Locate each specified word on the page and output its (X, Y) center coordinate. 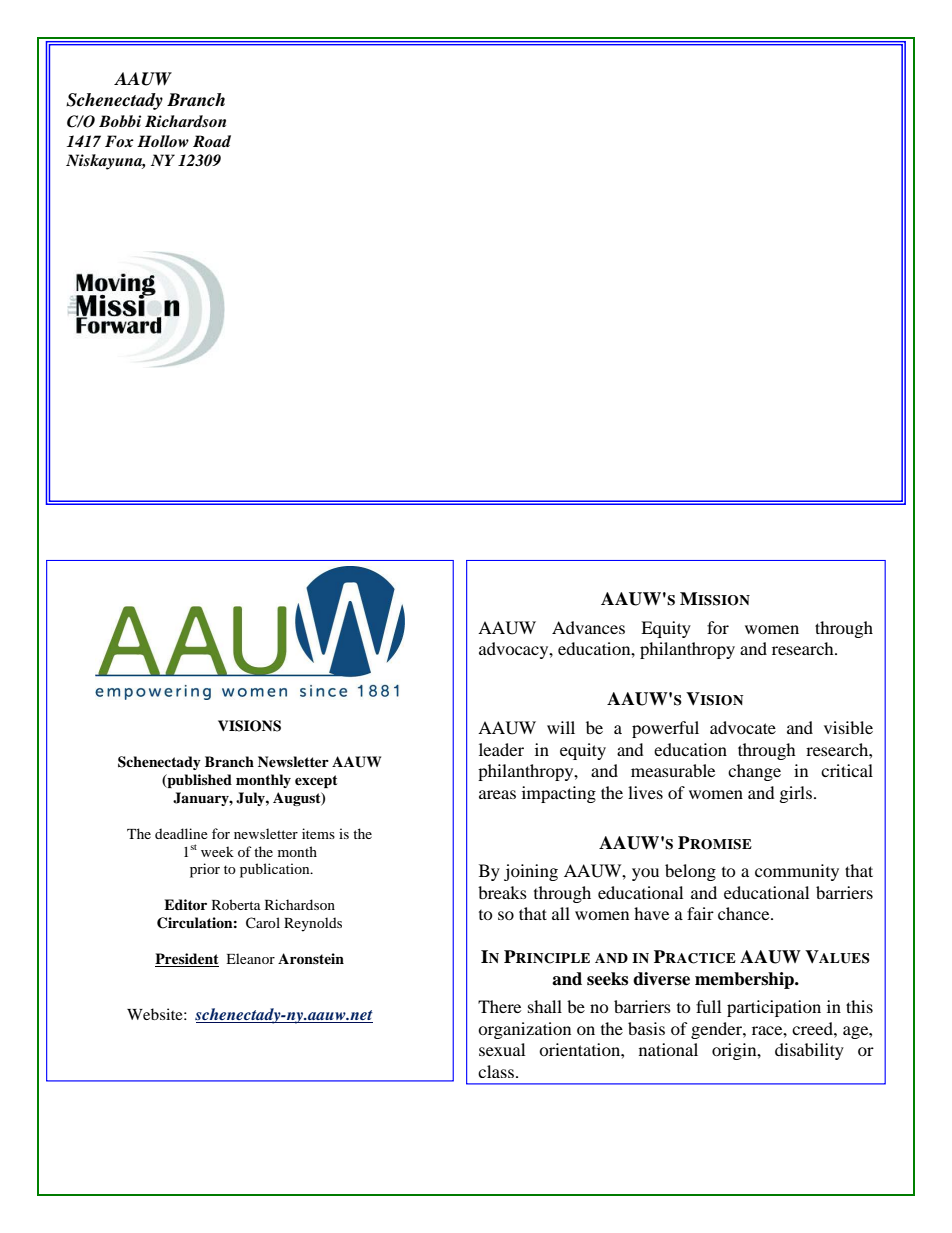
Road (212, 141)
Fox (119, 141)
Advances (588, 627)
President (187, 960)
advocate (743, 727)
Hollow (163, 141)
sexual (502, 1049)
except (316, 781)
